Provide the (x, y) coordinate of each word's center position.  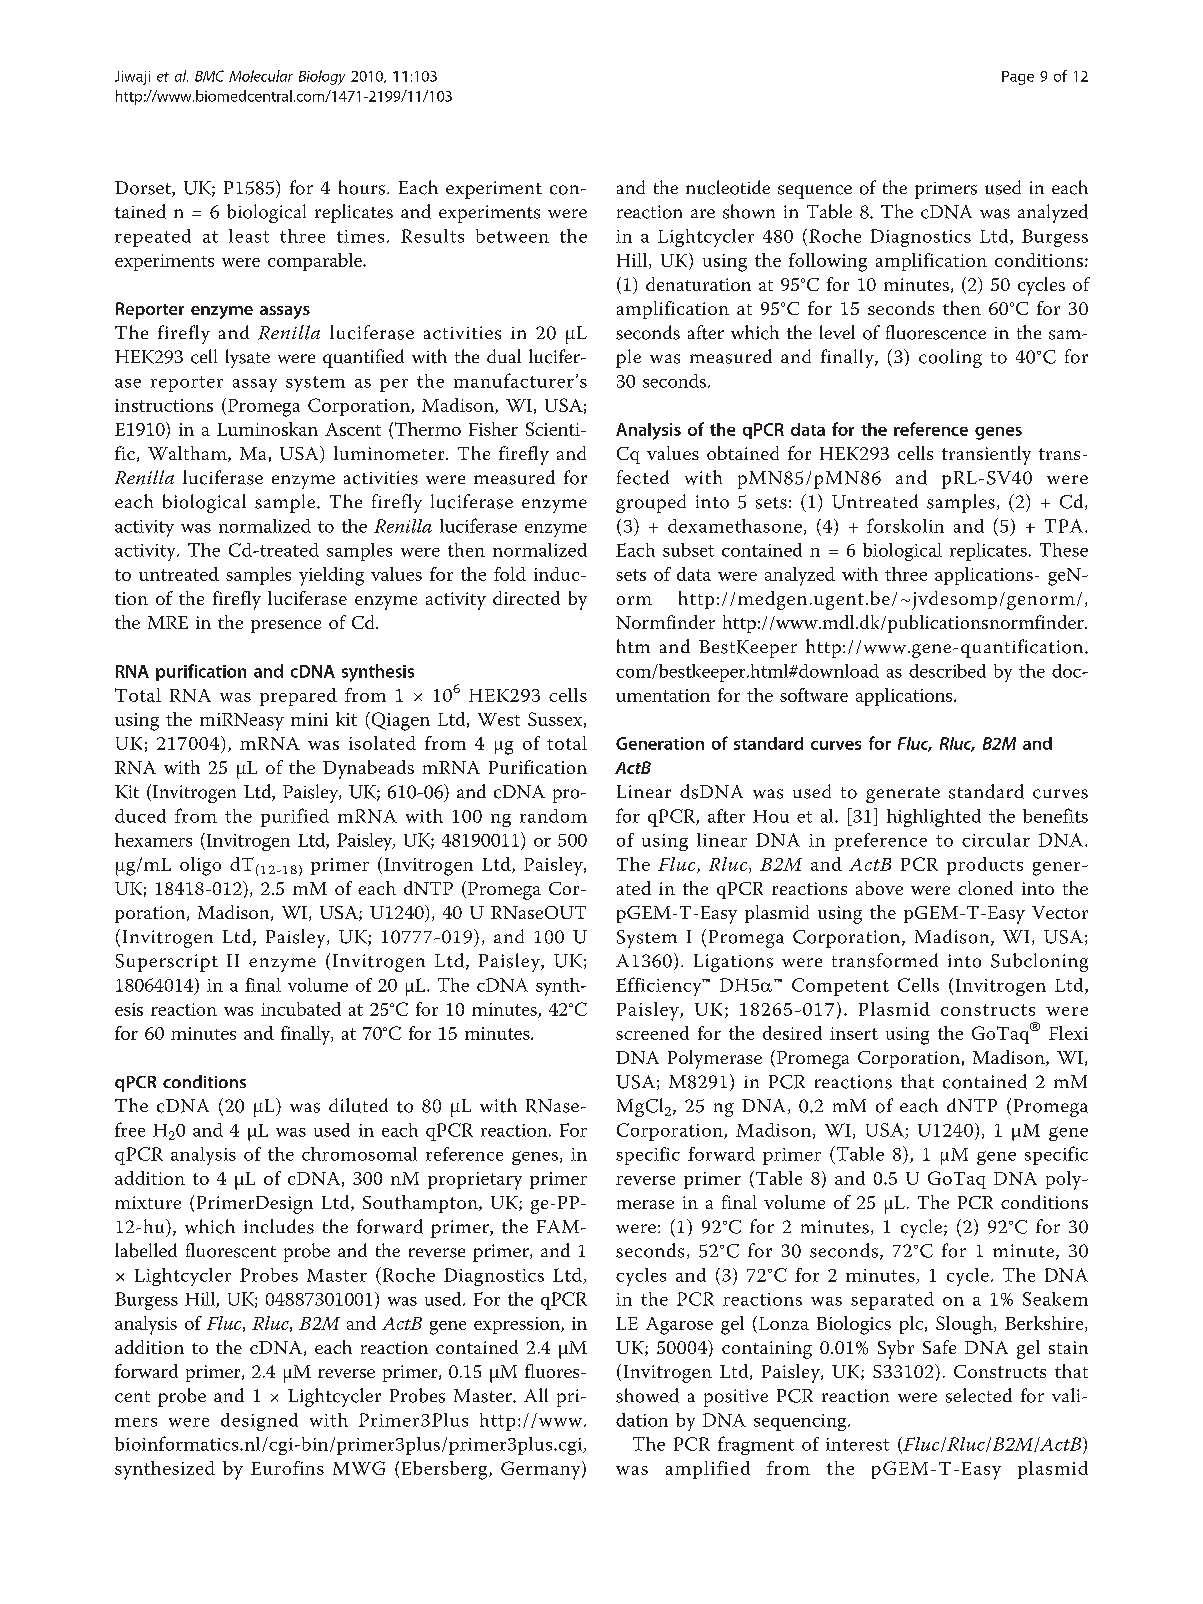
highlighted (934, 818)
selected (979, 1395)
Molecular (261, 76)
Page (1018, 78)
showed (647, 1395)
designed (259, 1422)
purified (295, 817)
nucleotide (728, 187)
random (553, 816)
